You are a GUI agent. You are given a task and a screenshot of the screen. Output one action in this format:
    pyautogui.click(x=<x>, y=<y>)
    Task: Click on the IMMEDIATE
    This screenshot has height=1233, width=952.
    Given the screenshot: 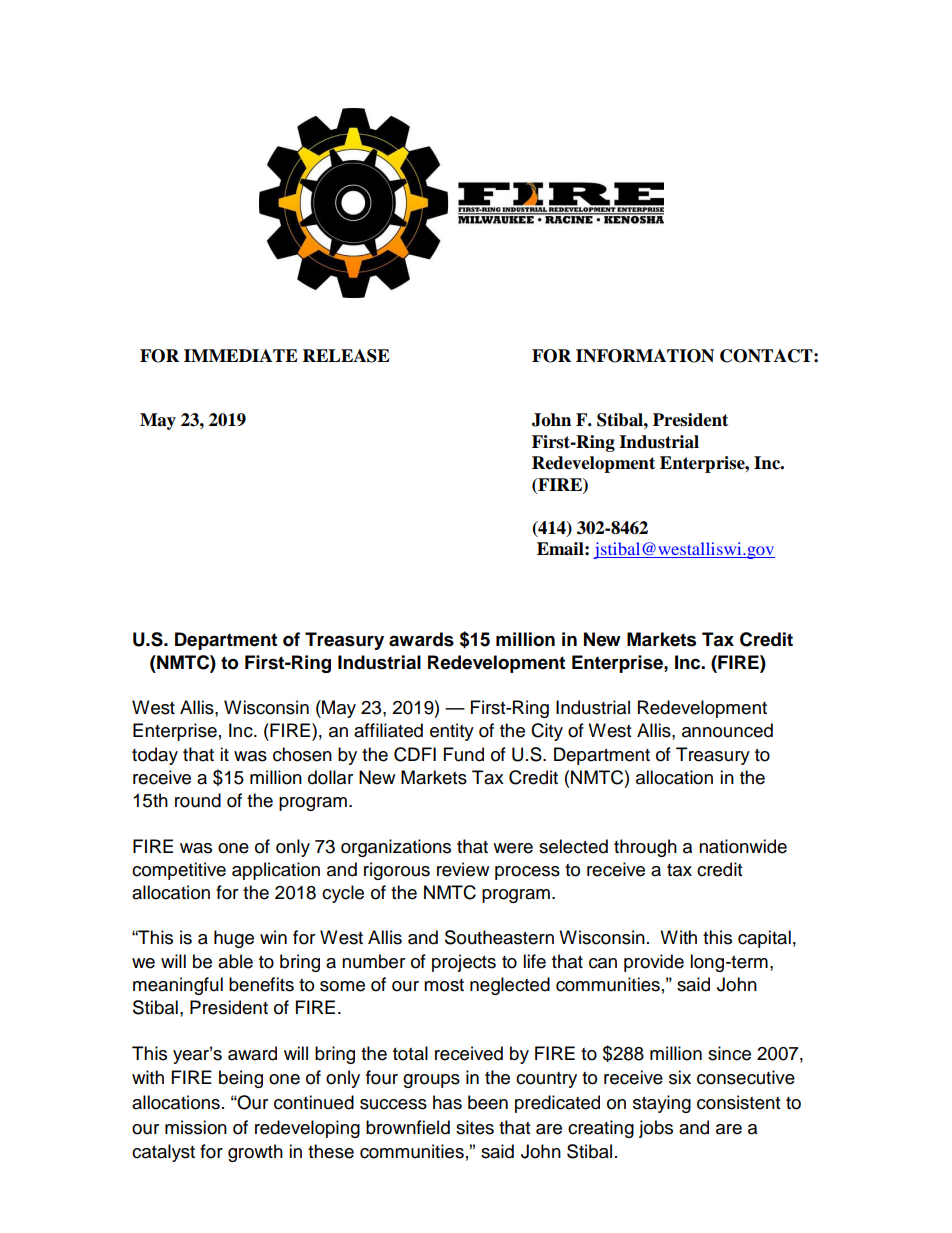 What is the action you would take?
    pyautogui.click(x=241, y=355)
